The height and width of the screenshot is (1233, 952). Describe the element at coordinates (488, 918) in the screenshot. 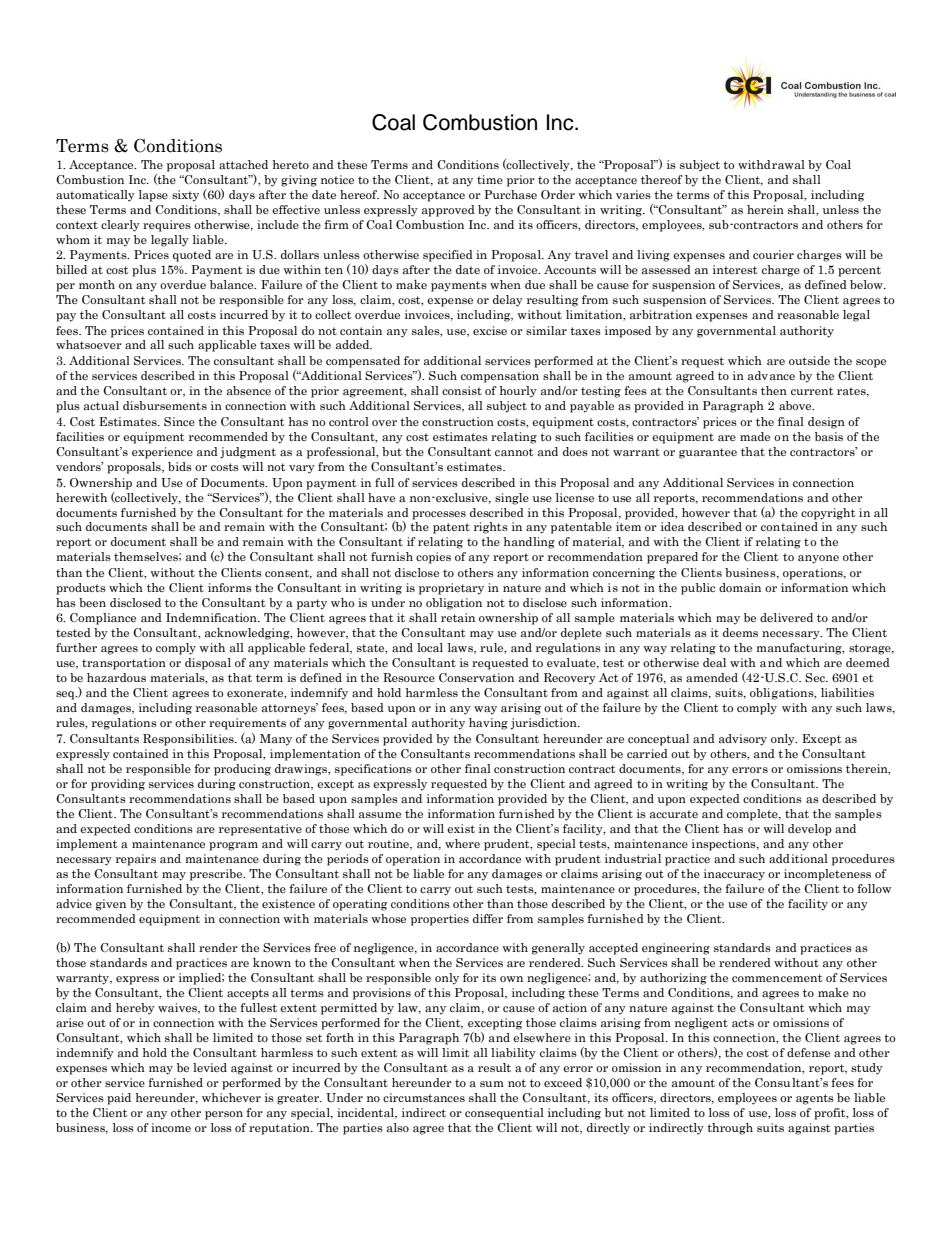

I see `differ` at that location.
